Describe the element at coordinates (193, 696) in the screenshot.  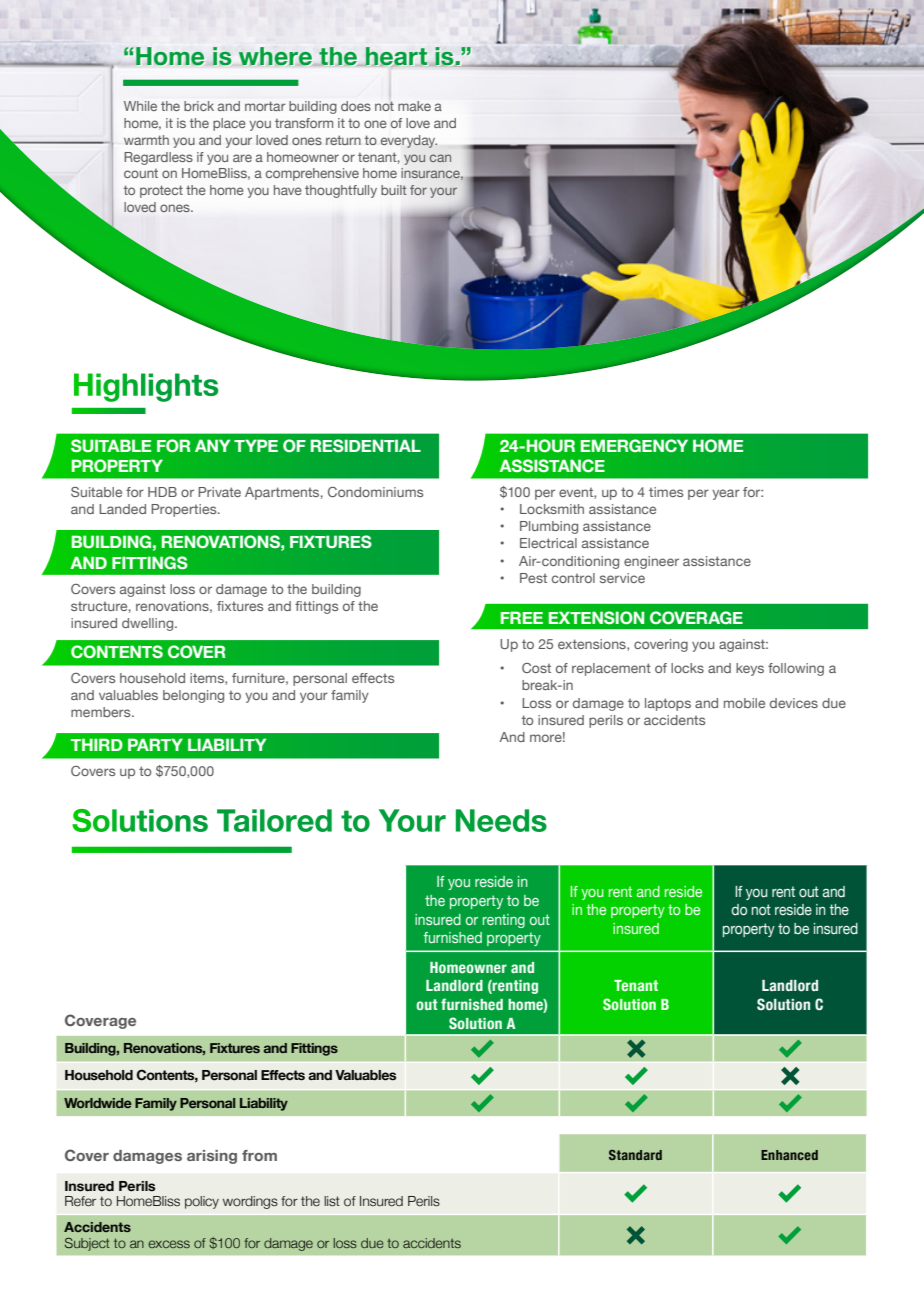
I see `belonging` at that location.
